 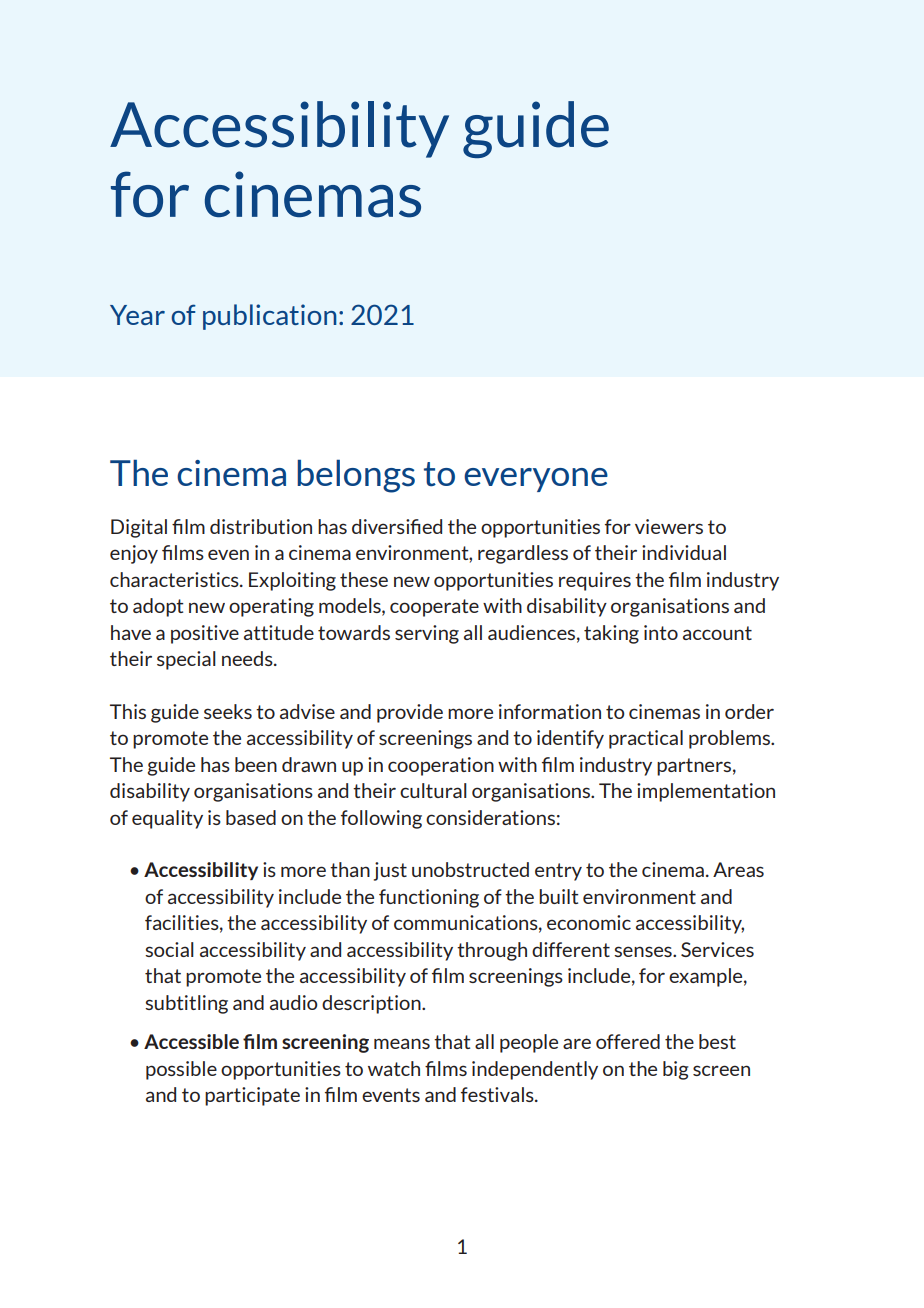 What do you see at coordinates (228, 711) in the page?
I see `seeks` at bounding box center [228, 711].
